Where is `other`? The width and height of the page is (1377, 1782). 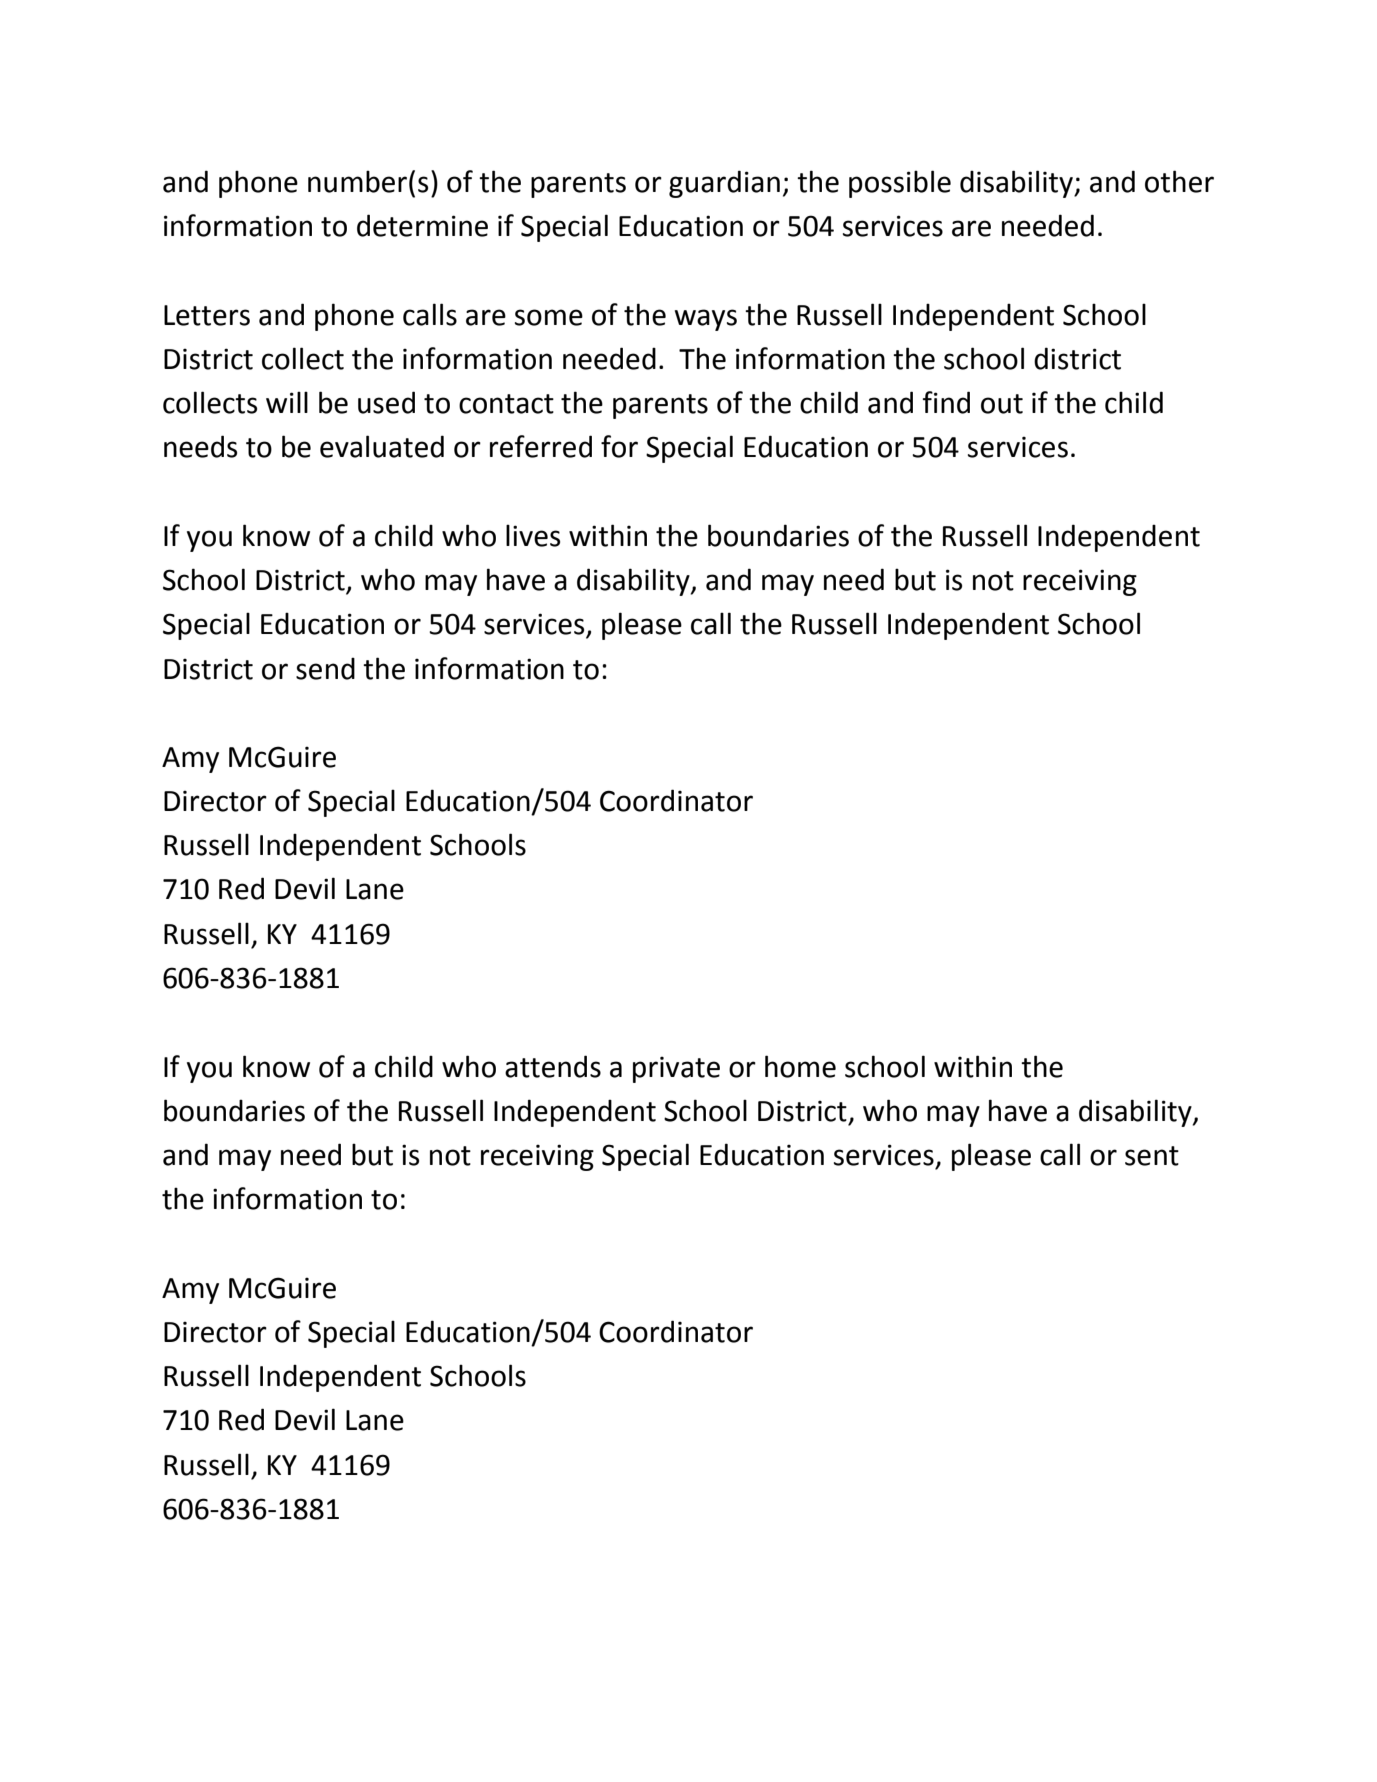 other is located at coordinates (1179, 181).
